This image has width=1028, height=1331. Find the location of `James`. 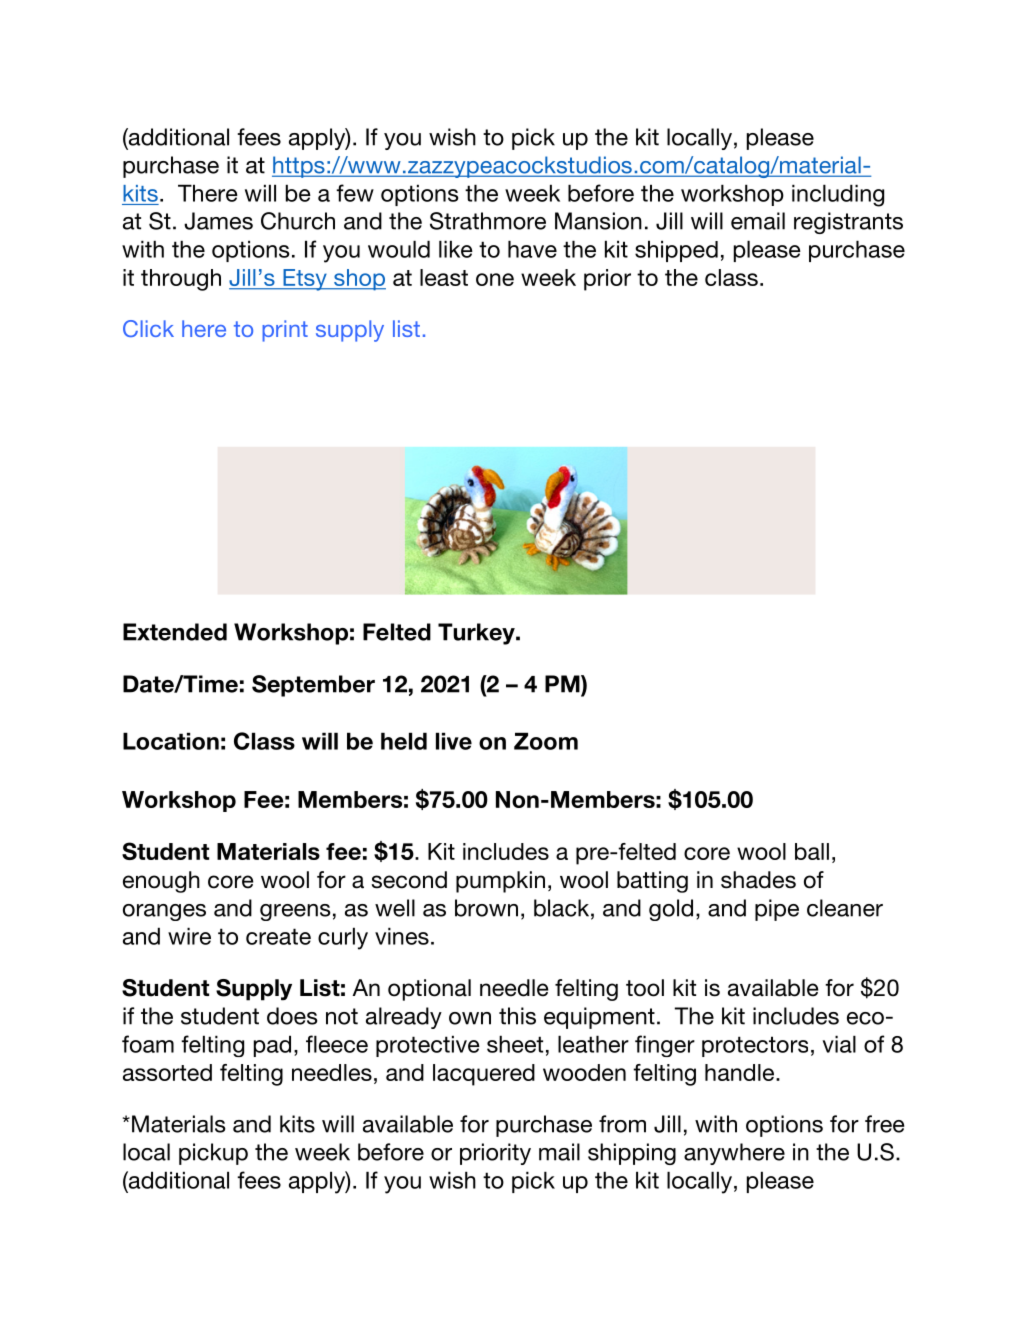

James is located at coordinates (218, 221).
